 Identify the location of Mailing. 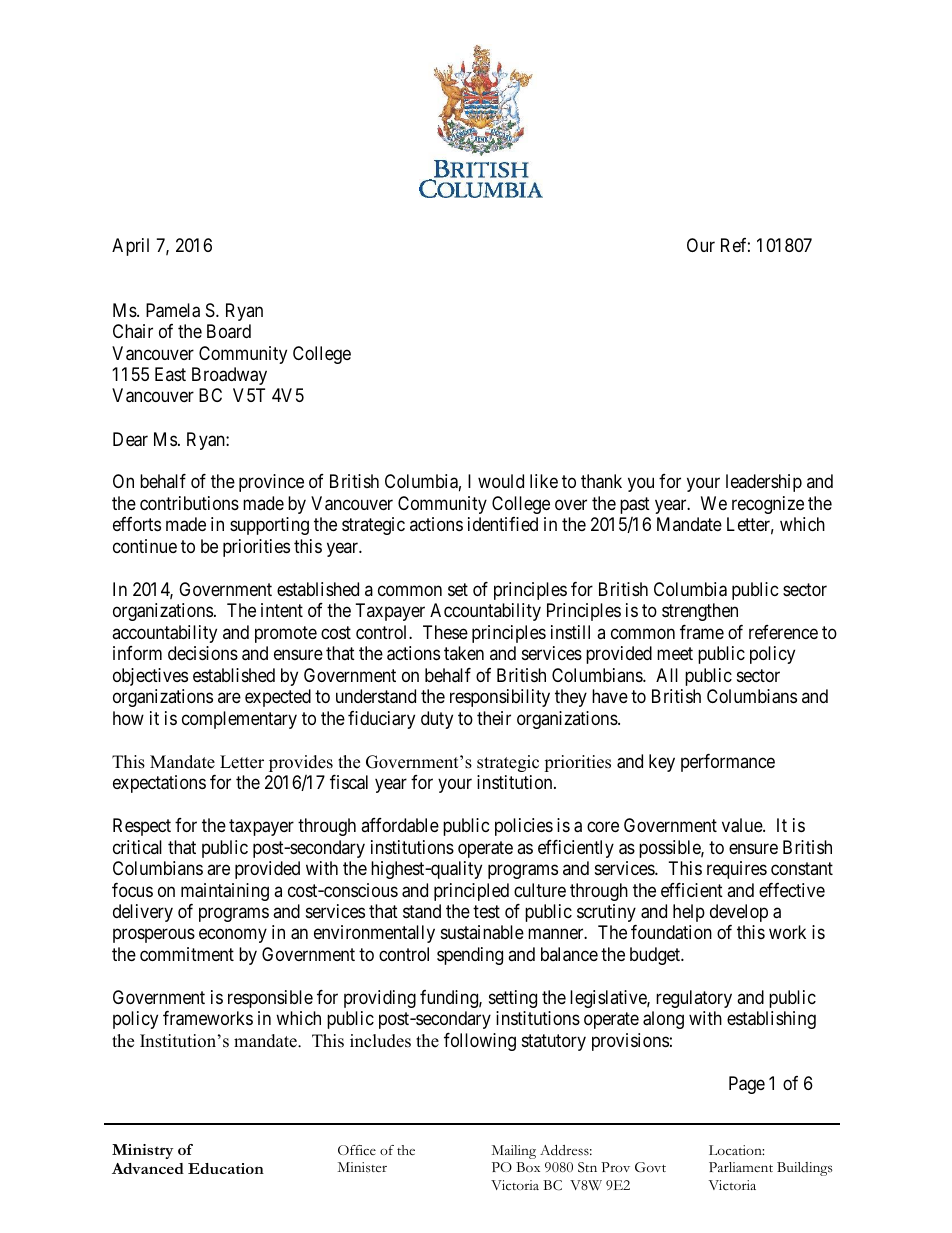
(514, 1152).
